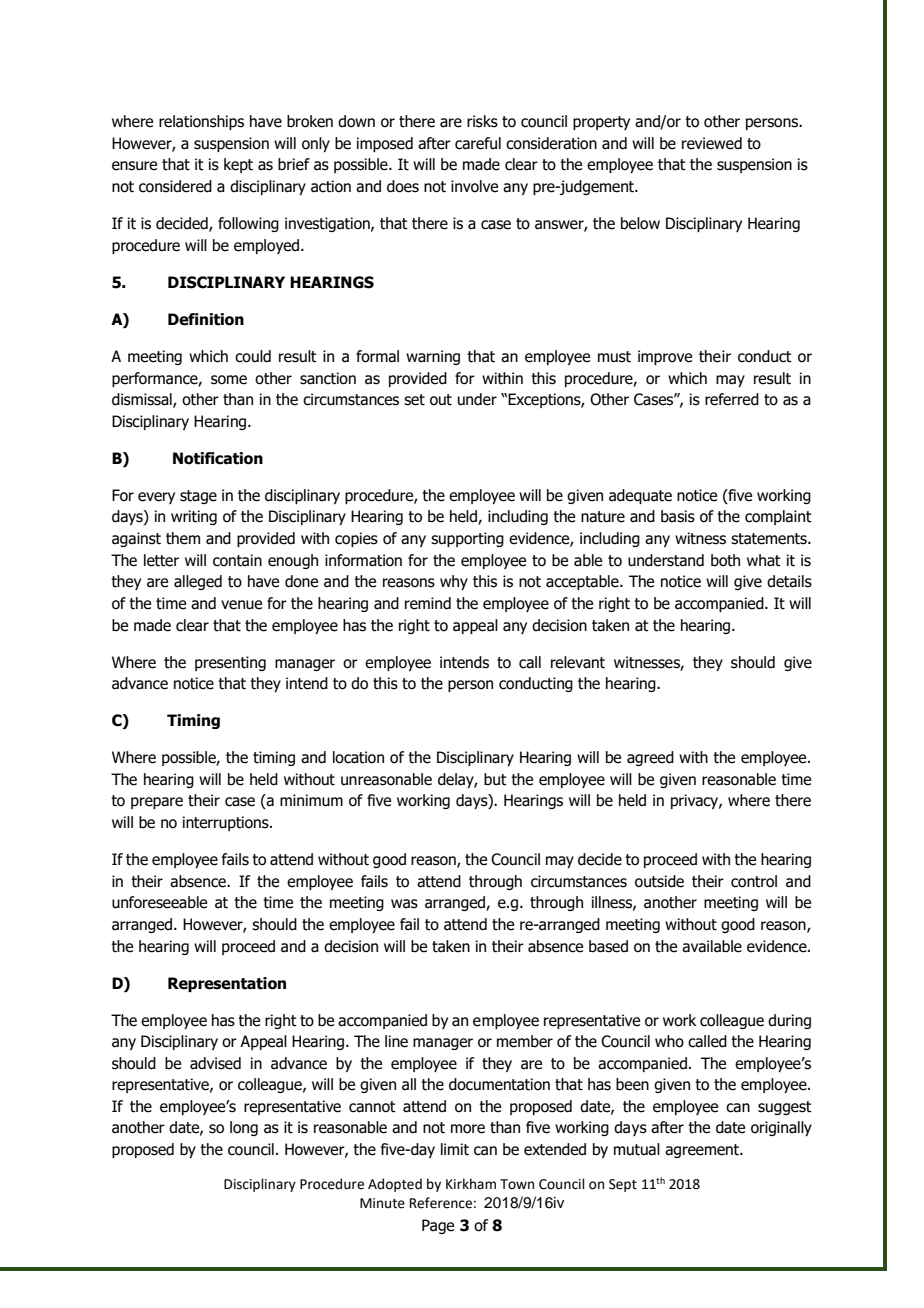  I want to click on warning, so click(433, 357).
